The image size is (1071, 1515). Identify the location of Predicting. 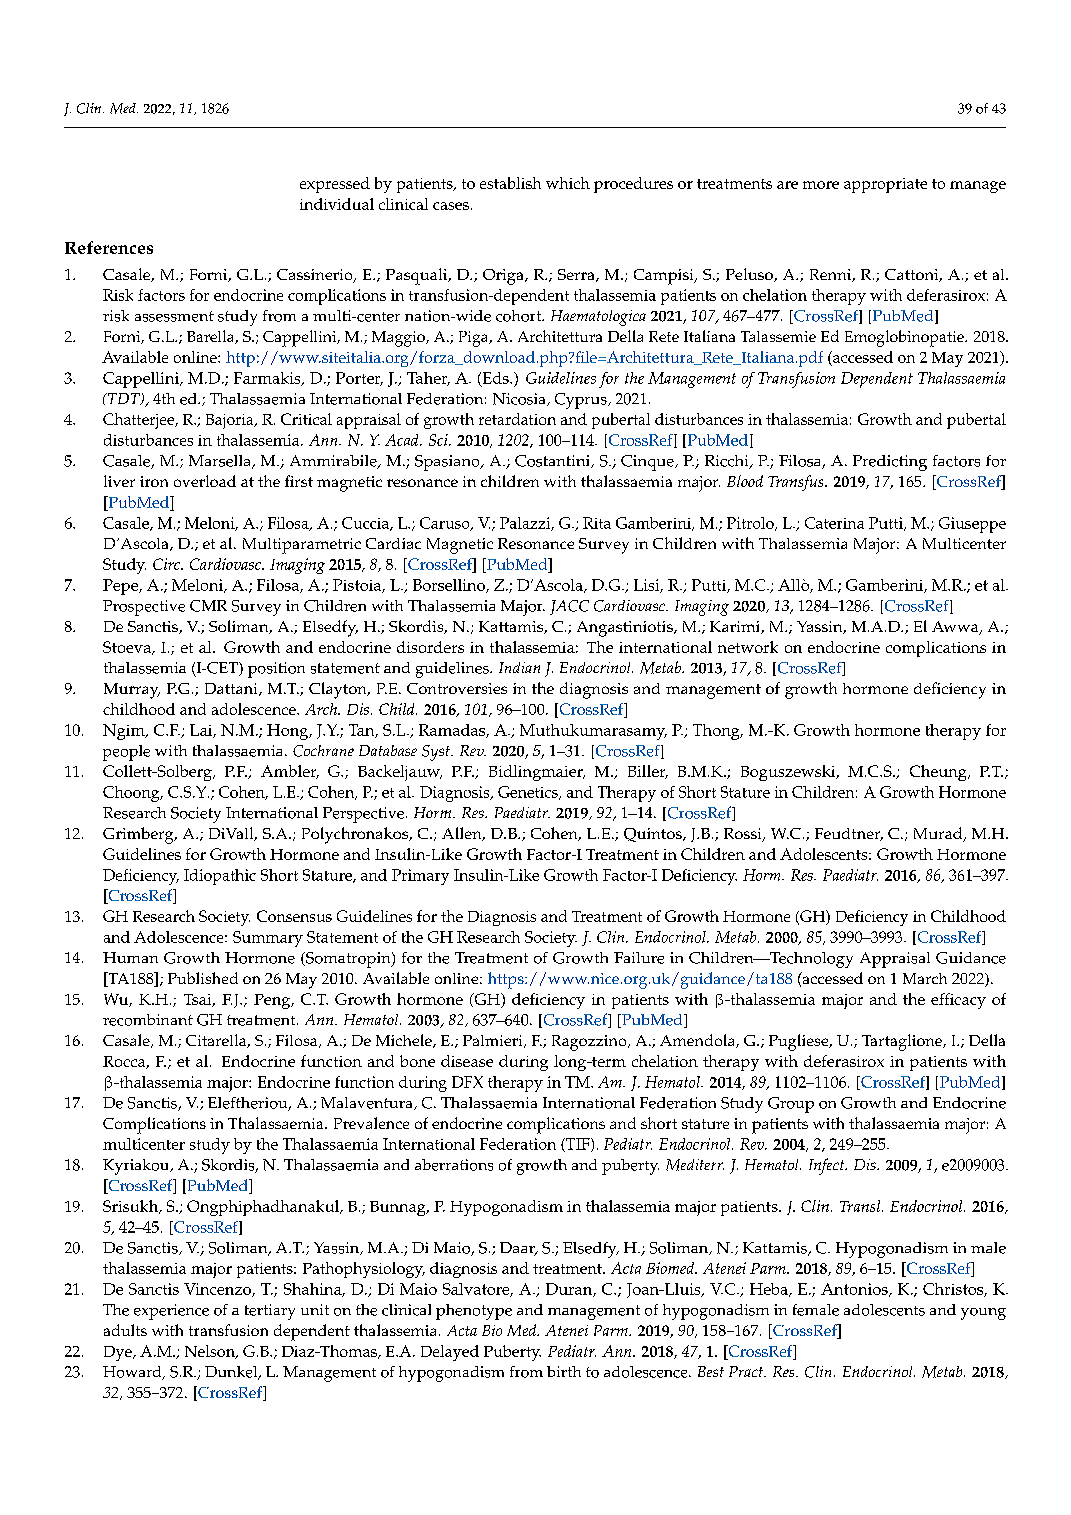
(890, 463).
